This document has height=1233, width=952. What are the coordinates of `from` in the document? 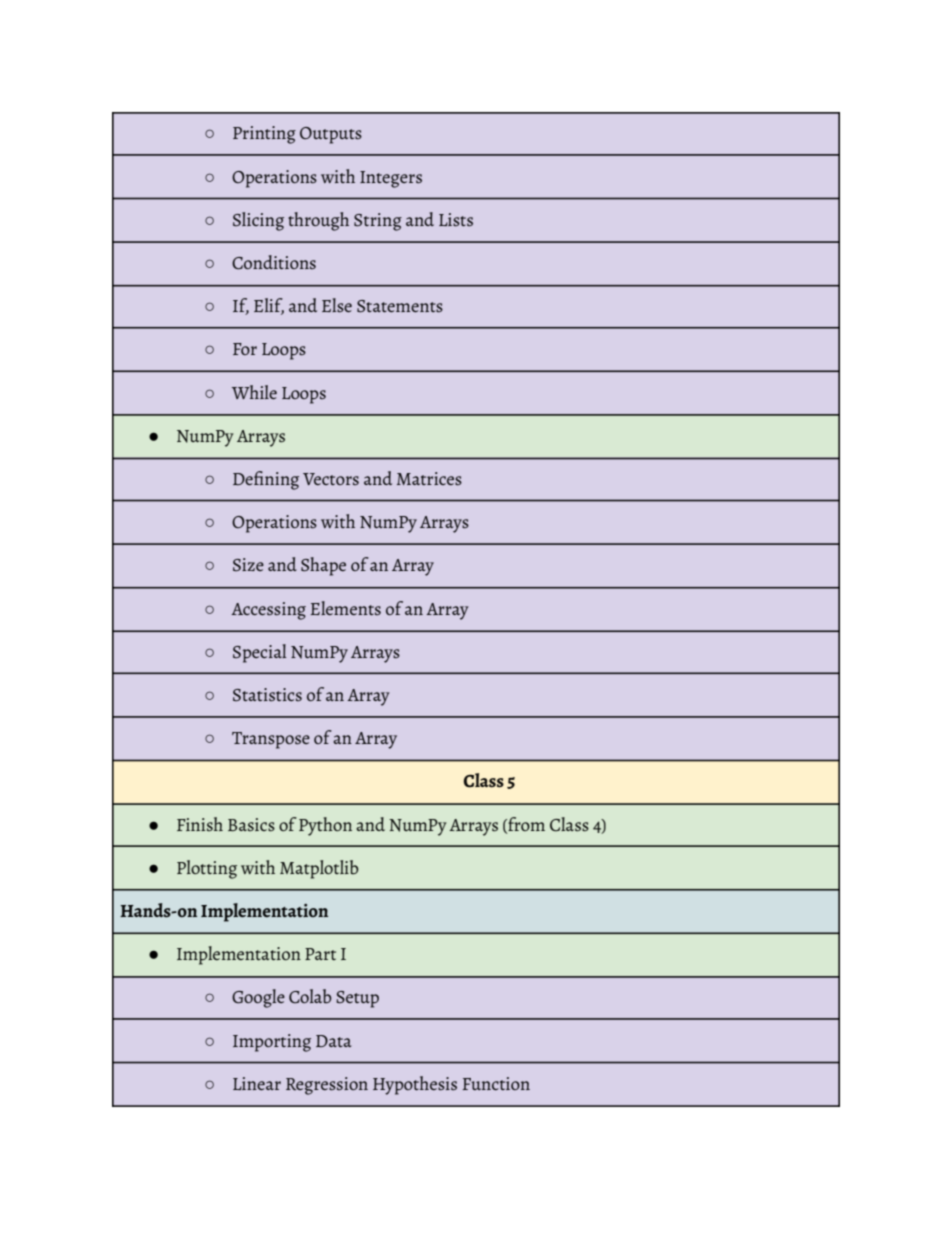 It's located at (525, 825).
